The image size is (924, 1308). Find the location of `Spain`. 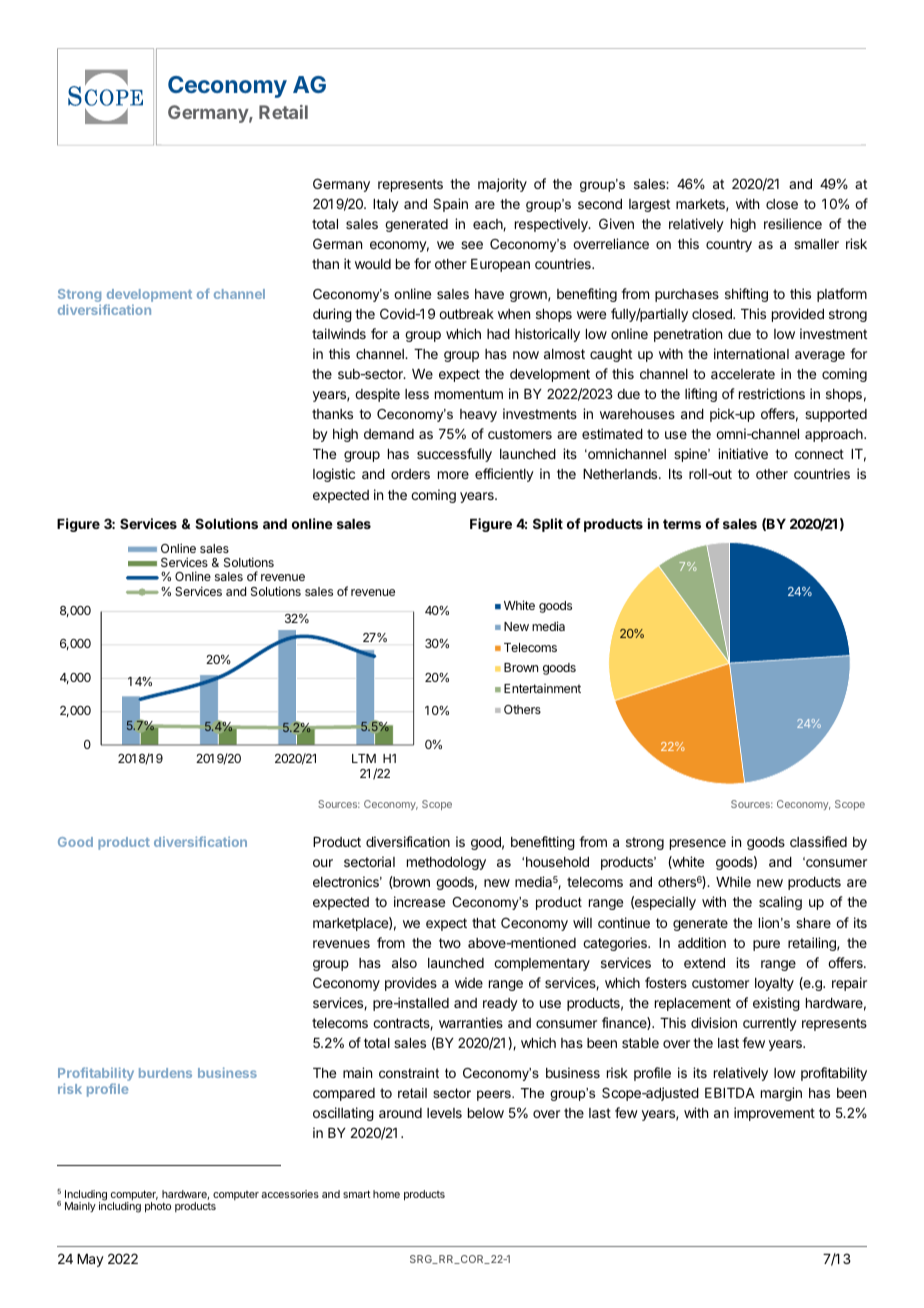

Spain is located at coordinates (450, 205).
